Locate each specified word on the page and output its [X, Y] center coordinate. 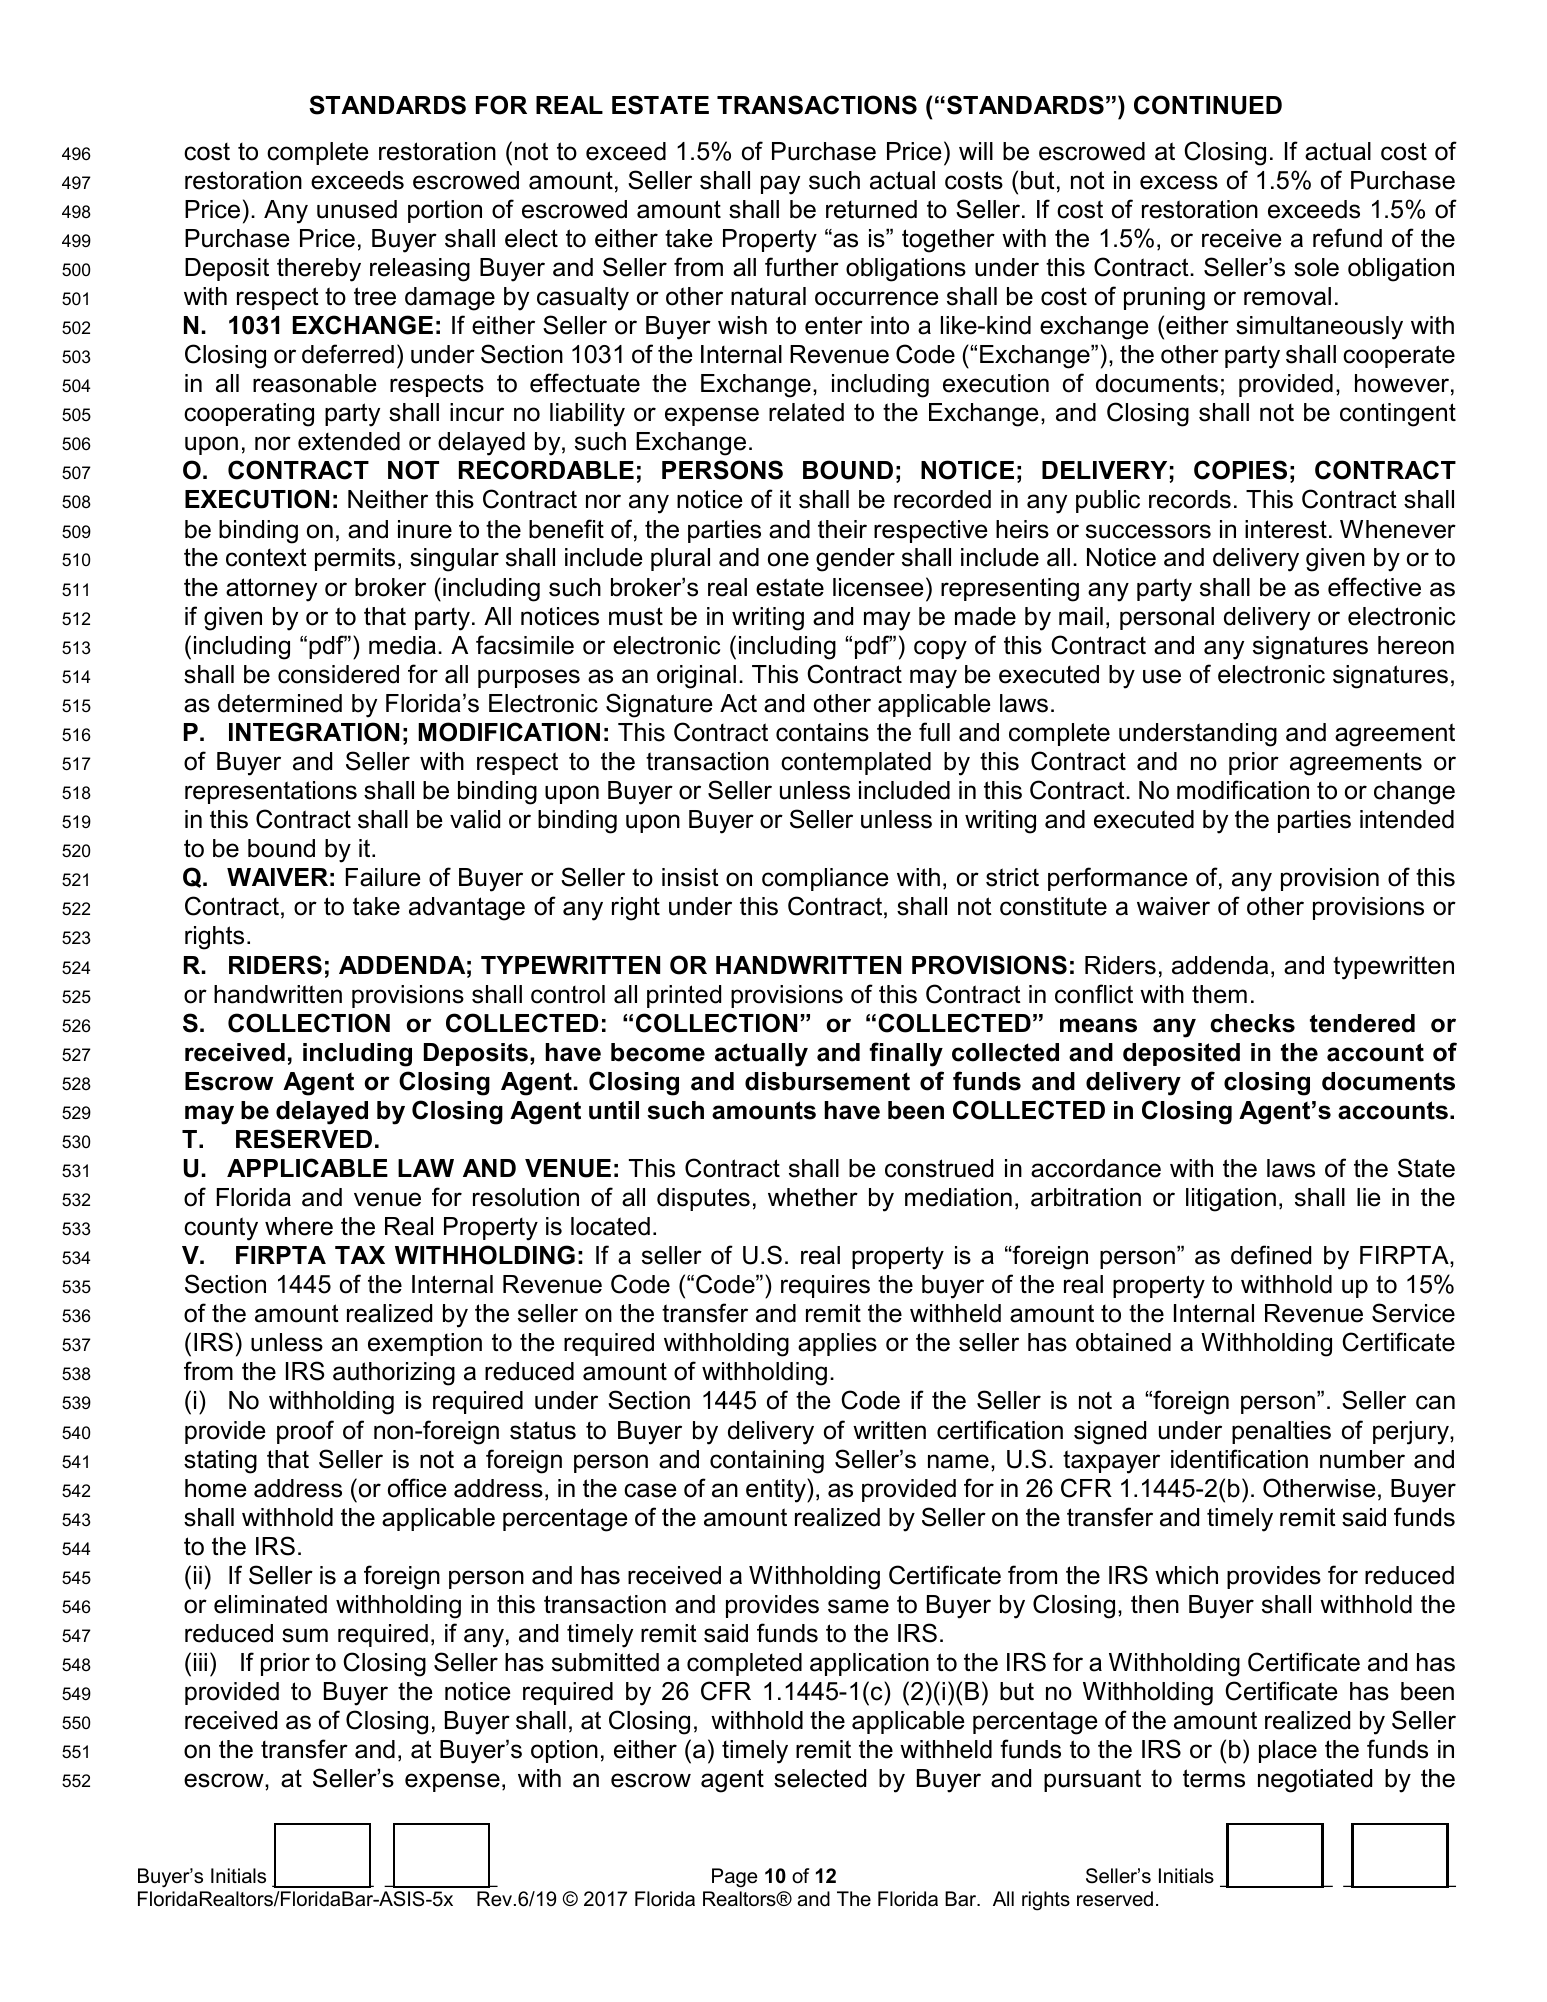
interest [1286, 529]
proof [305, 1432]
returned [871, 209]
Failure [383, 877]
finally [906, 1054]
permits [355, 559]
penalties [1281, 1432]
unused [357, 209]
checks [1252, 1023]
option [564, 1751]
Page [735, 1878]
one [788, 559]
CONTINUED [1208, 105]
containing [767, 1462]
